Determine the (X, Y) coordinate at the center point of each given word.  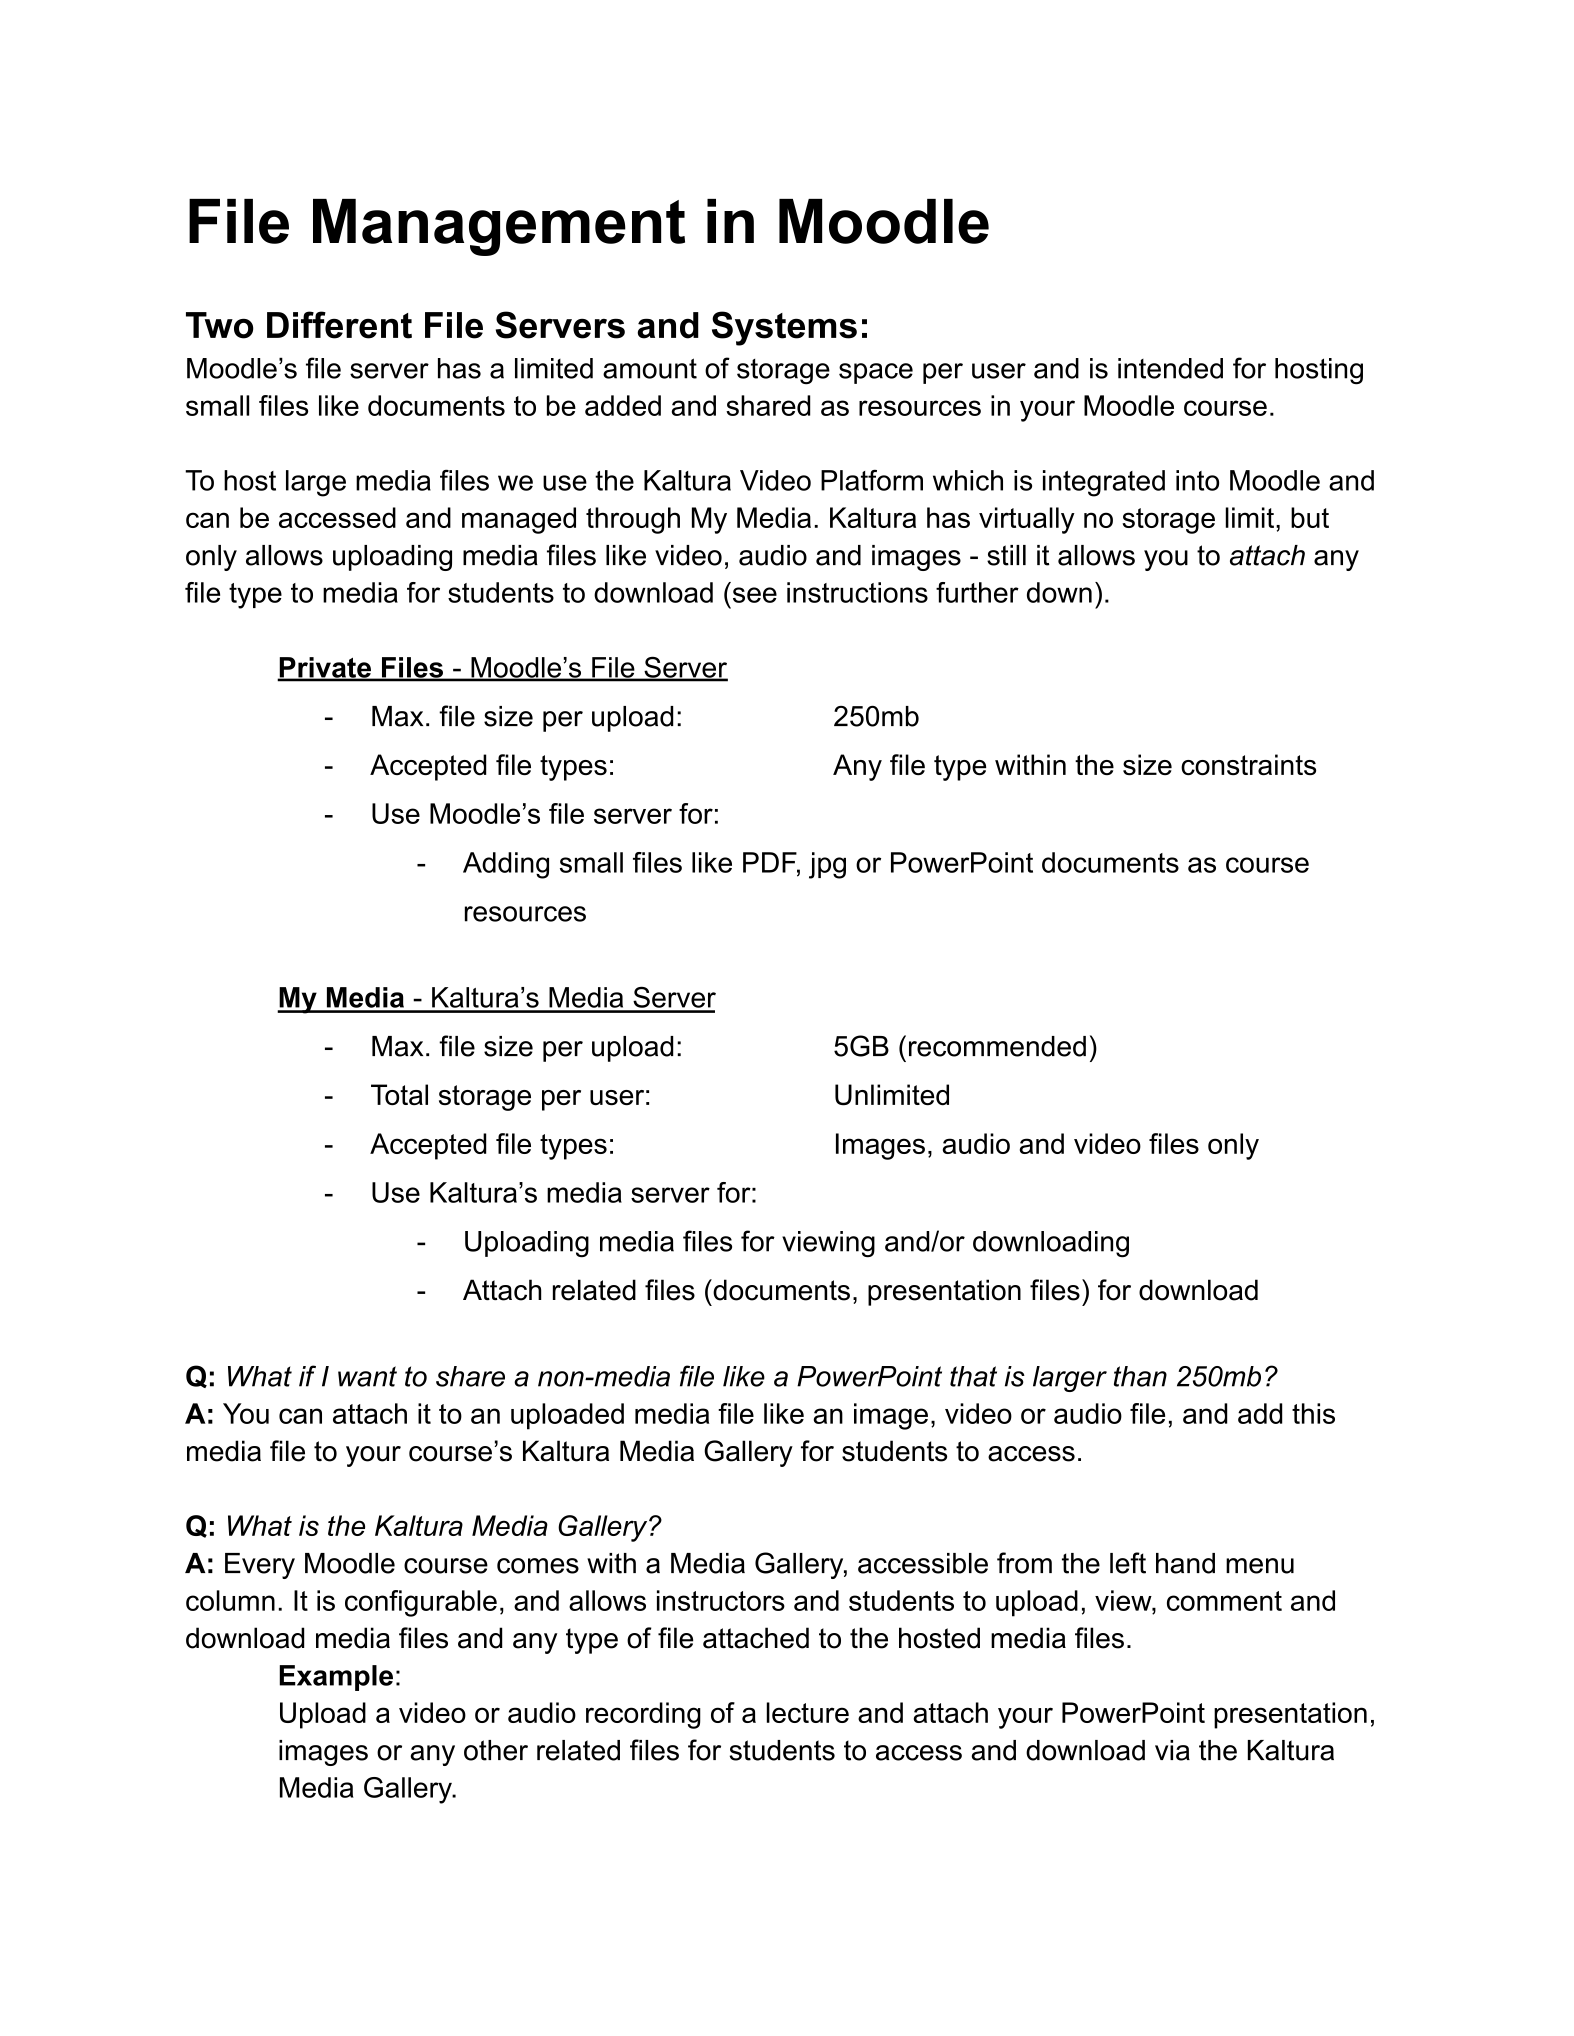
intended (1170, 368)
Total (399, 1094)
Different (339, 325)
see (755, 595)
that (973, 1376)
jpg (827, 865)
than (1140, 1376)
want (367, 1376)
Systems (784, 328)
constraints (1248, 764)
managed (519, 520)
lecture (808, 1712)
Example (336, 1678)
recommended (997, 1046)
